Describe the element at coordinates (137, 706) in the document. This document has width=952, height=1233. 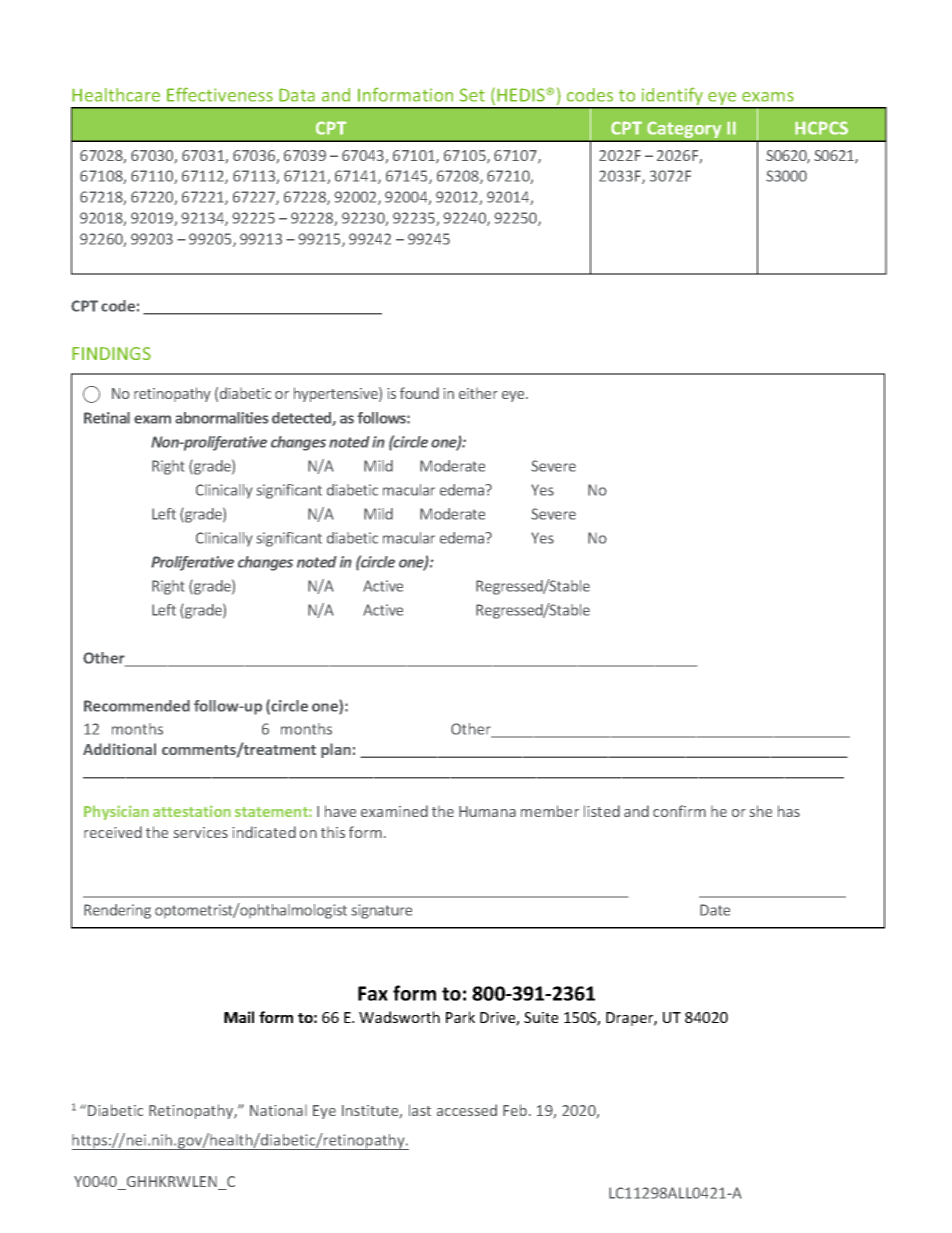
I see `Recommended` at that location.
